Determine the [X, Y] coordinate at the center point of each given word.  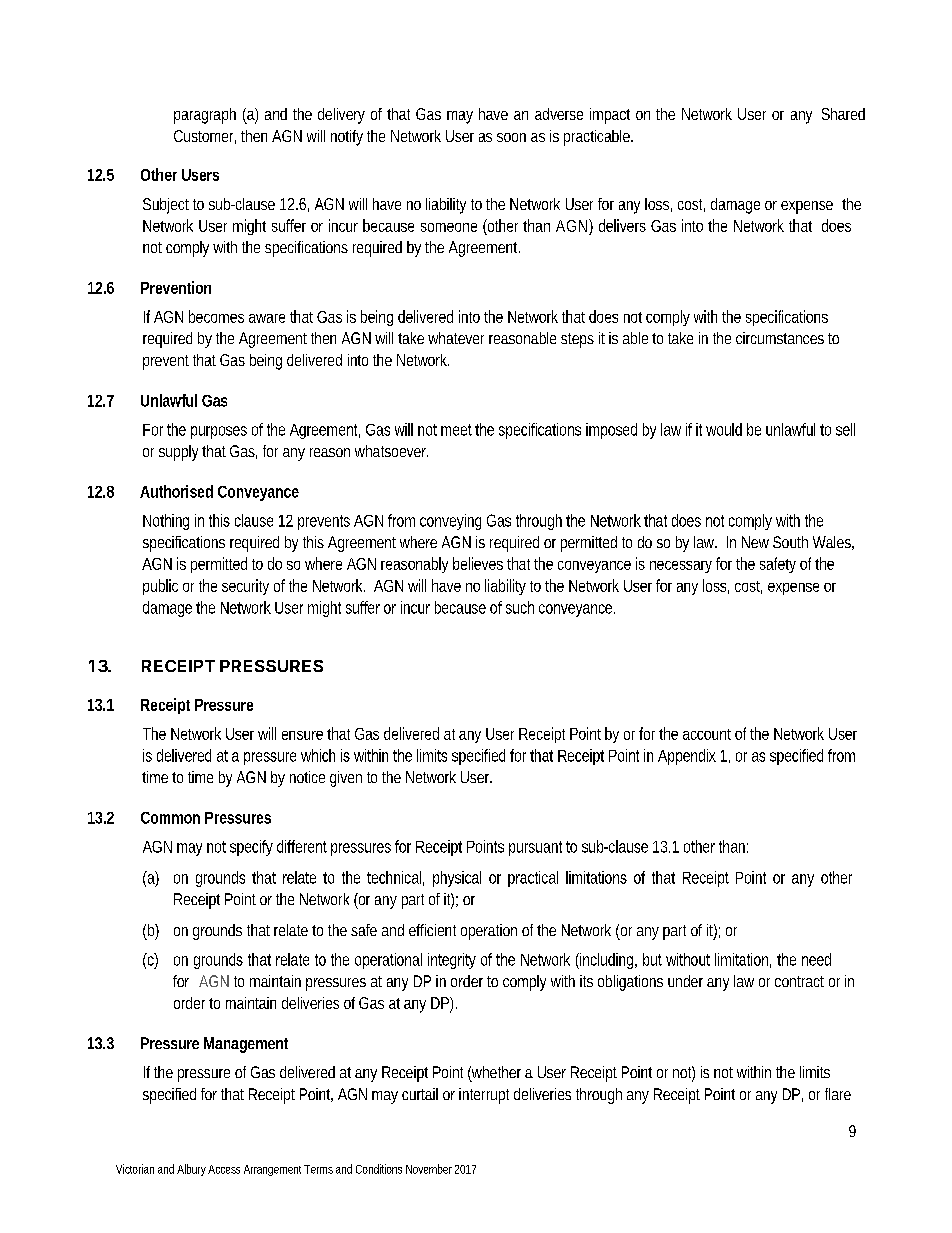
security [245, 587]
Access [224, 1169]
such [520, 607]
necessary [681, 567]
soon [511, 137]
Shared [843, 114]
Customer [205, 137]
